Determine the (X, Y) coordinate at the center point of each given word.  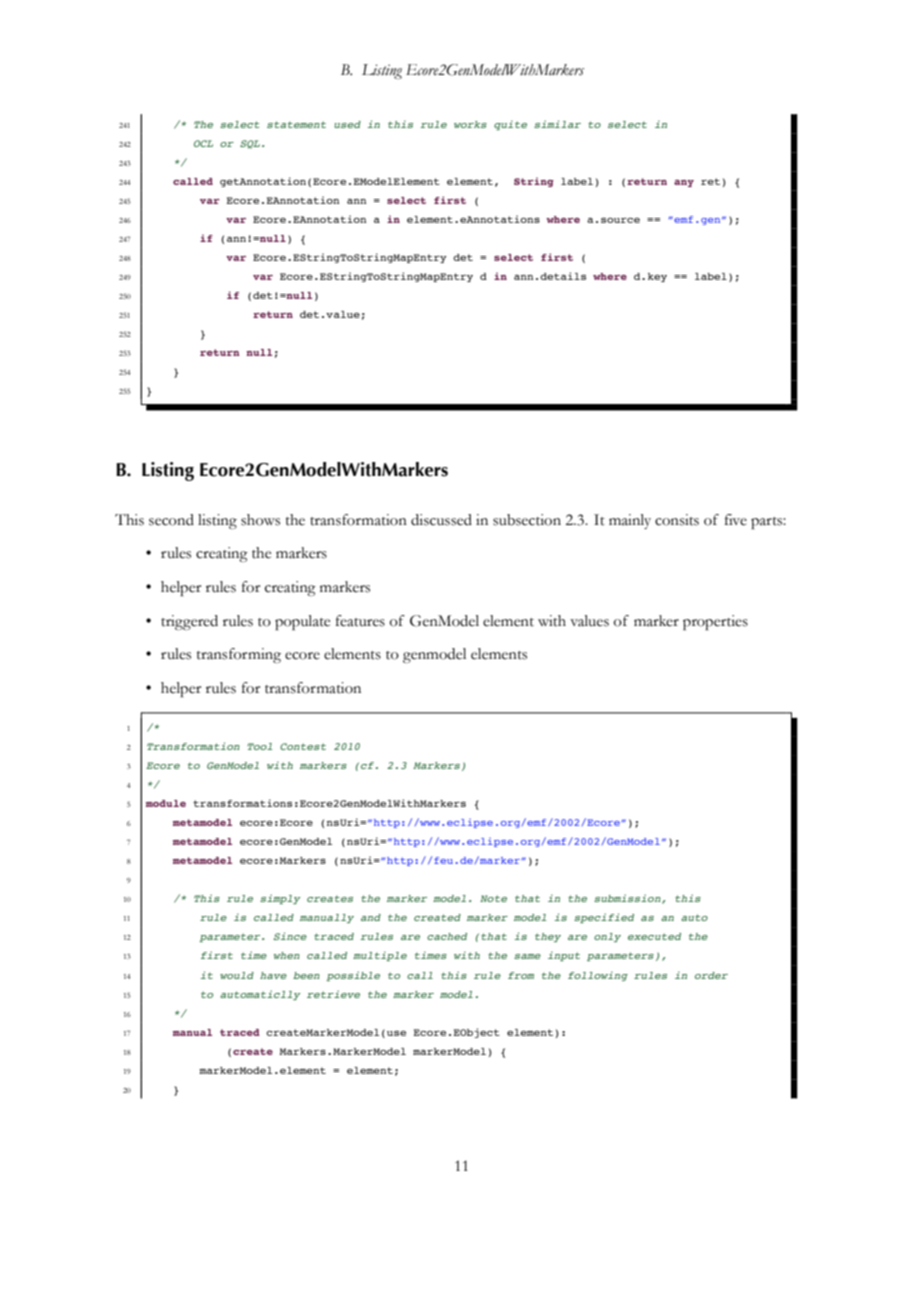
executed (654, 936)
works (470, 124)
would (237, 975)
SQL (250, 144)
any (684, 183)
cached (447, 936)
